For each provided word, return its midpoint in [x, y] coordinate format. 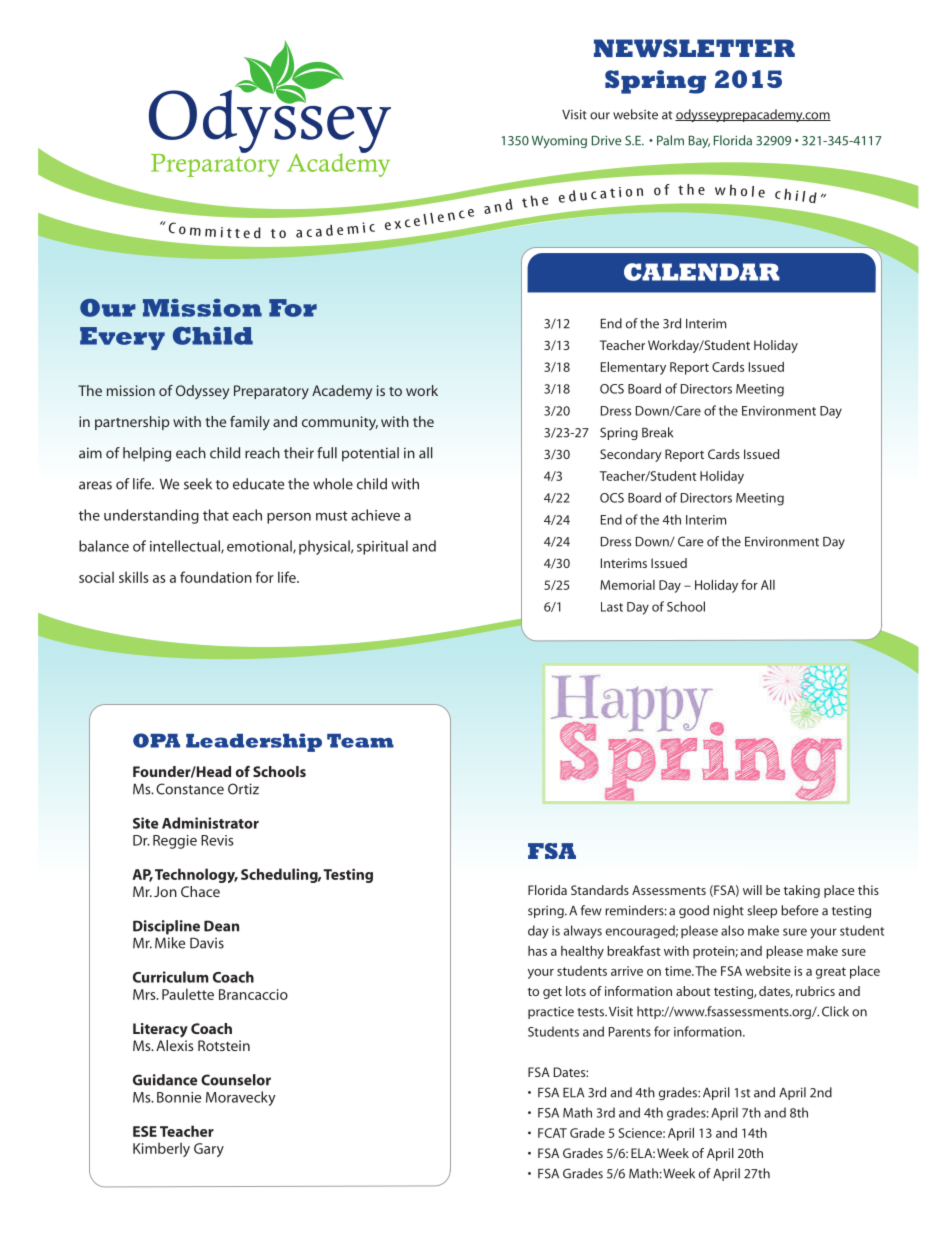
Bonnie [179, 1097]
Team [360, 741]
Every [122, 338]
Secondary [631, 455]
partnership [132, 423]
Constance [190, 789]
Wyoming [559, 141]
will [752, 890]
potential [370, 454]
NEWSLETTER [694, 48]
